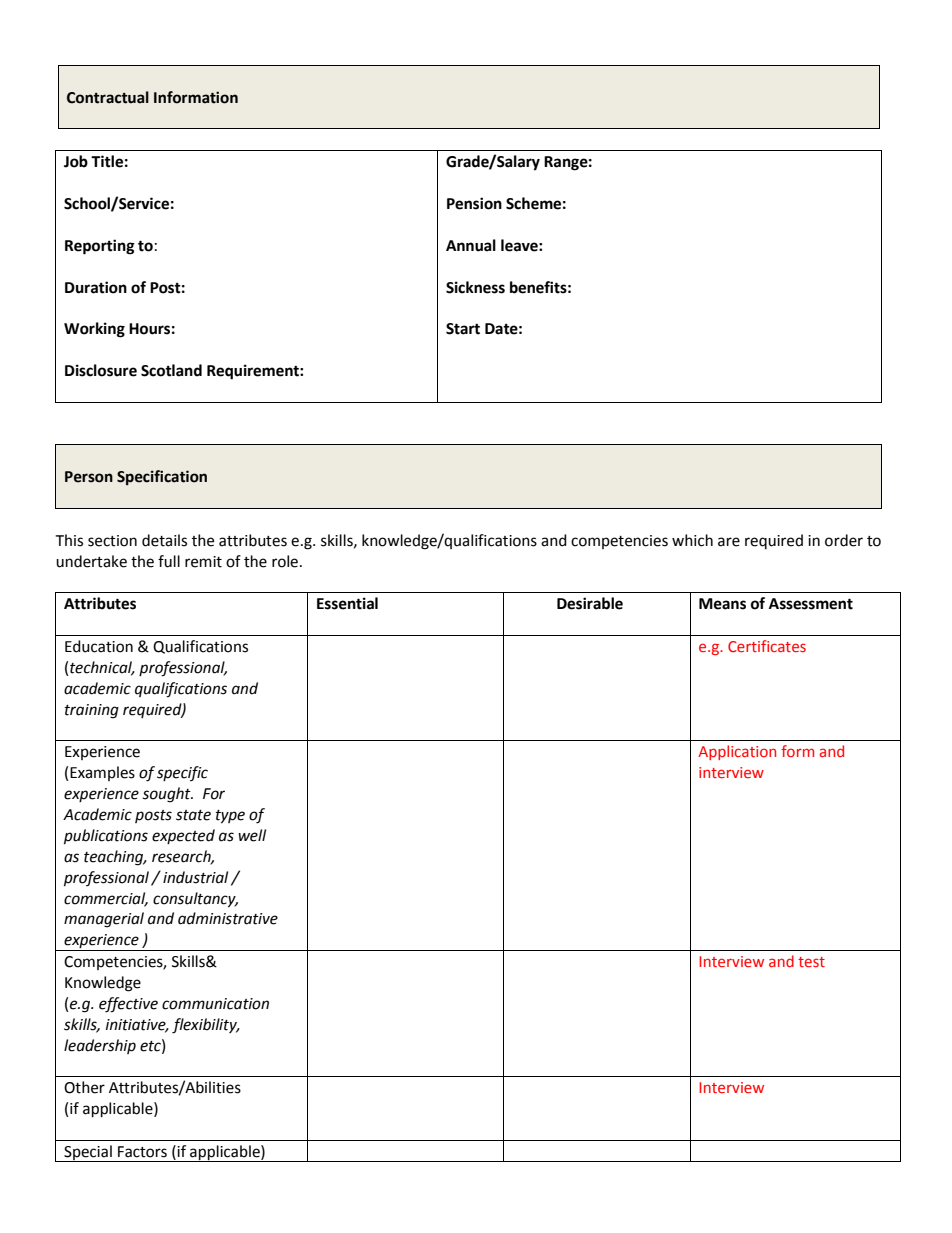  I want to click on well, so click(252, 835).
